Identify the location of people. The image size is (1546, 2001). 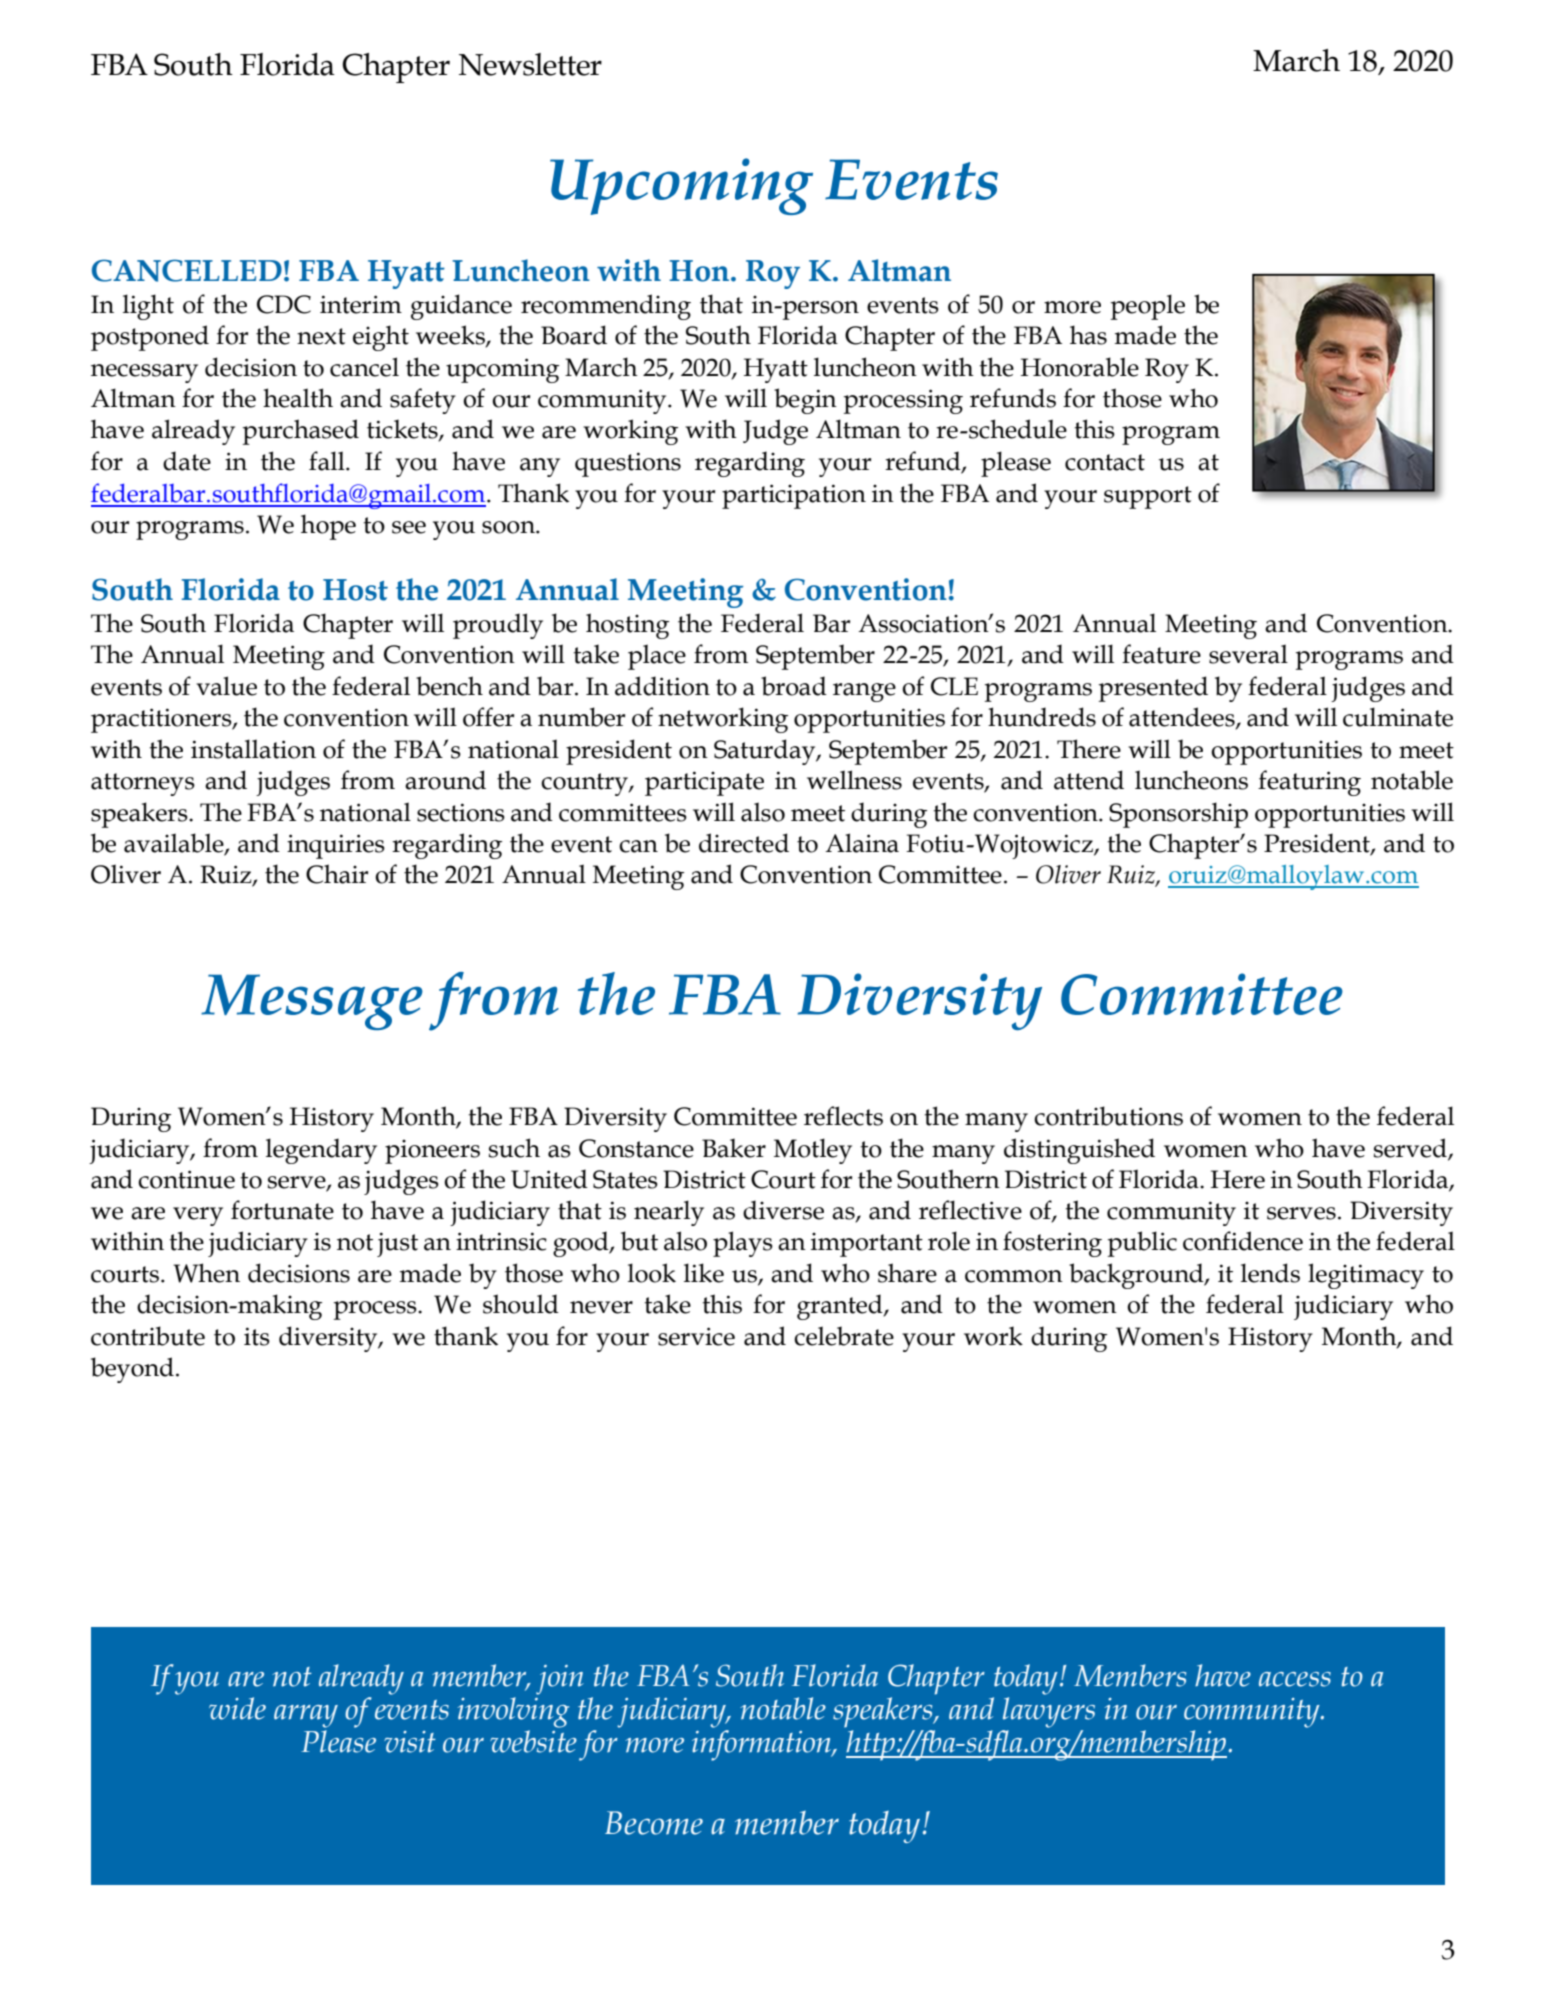
(1148, 307).
